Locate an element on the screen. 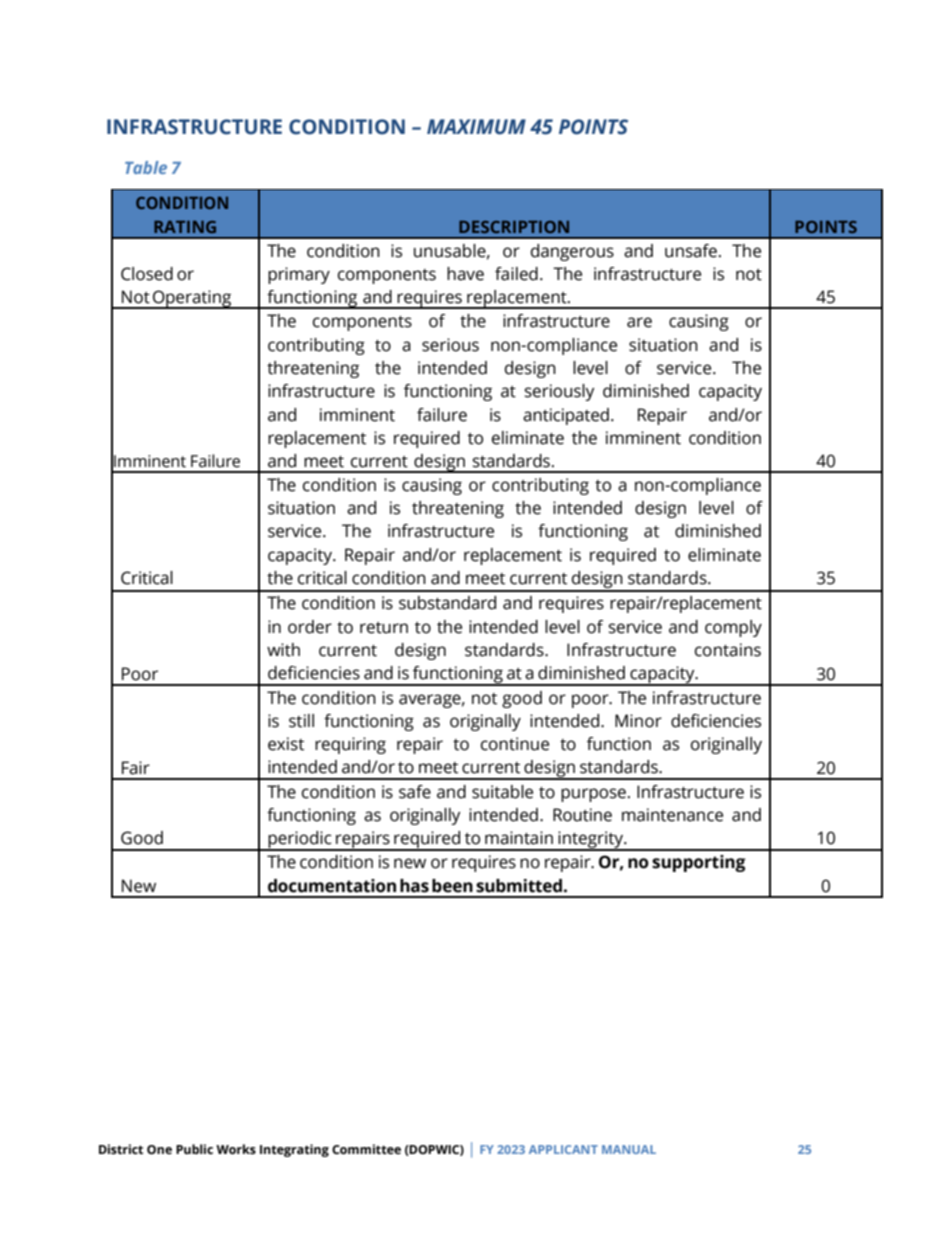  Minor is located at coordinates (638, 721).
